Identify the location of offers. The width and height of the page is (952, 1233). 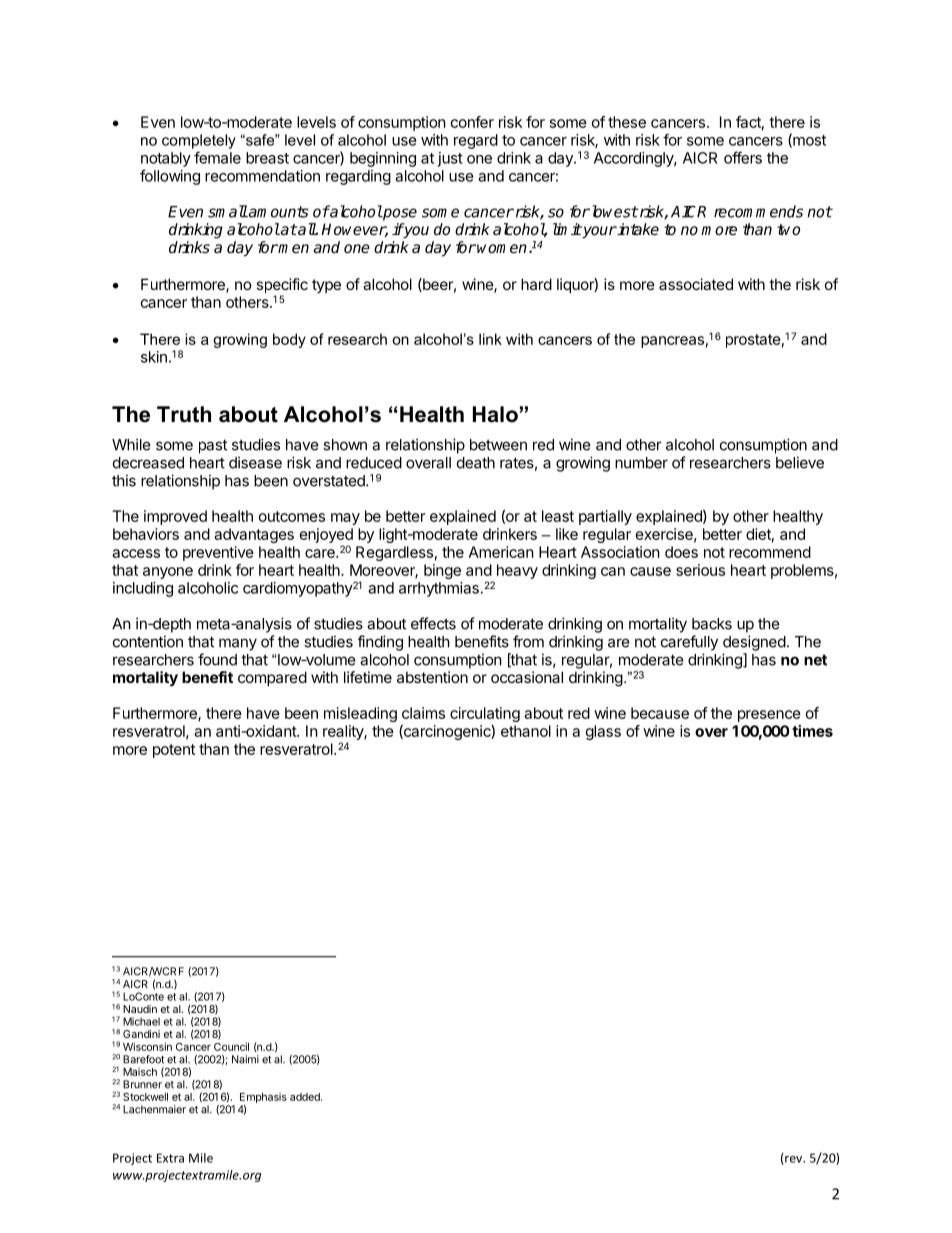
(743, 157).
